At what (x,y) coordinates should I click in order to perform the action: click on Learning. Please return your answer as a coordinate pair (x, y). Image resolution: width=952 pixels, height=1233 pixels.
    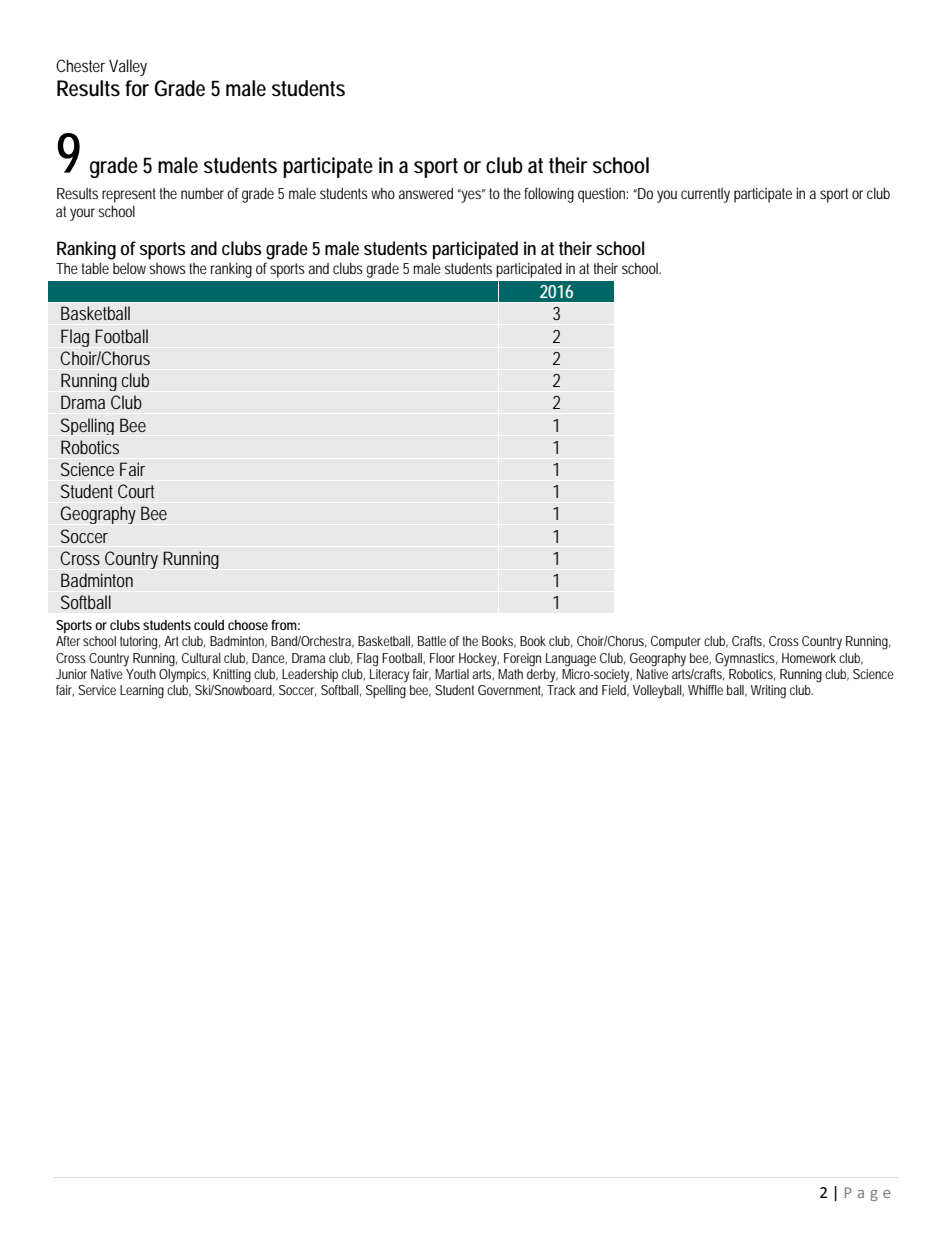
    Looking at the image, I should click on (142, 692).
